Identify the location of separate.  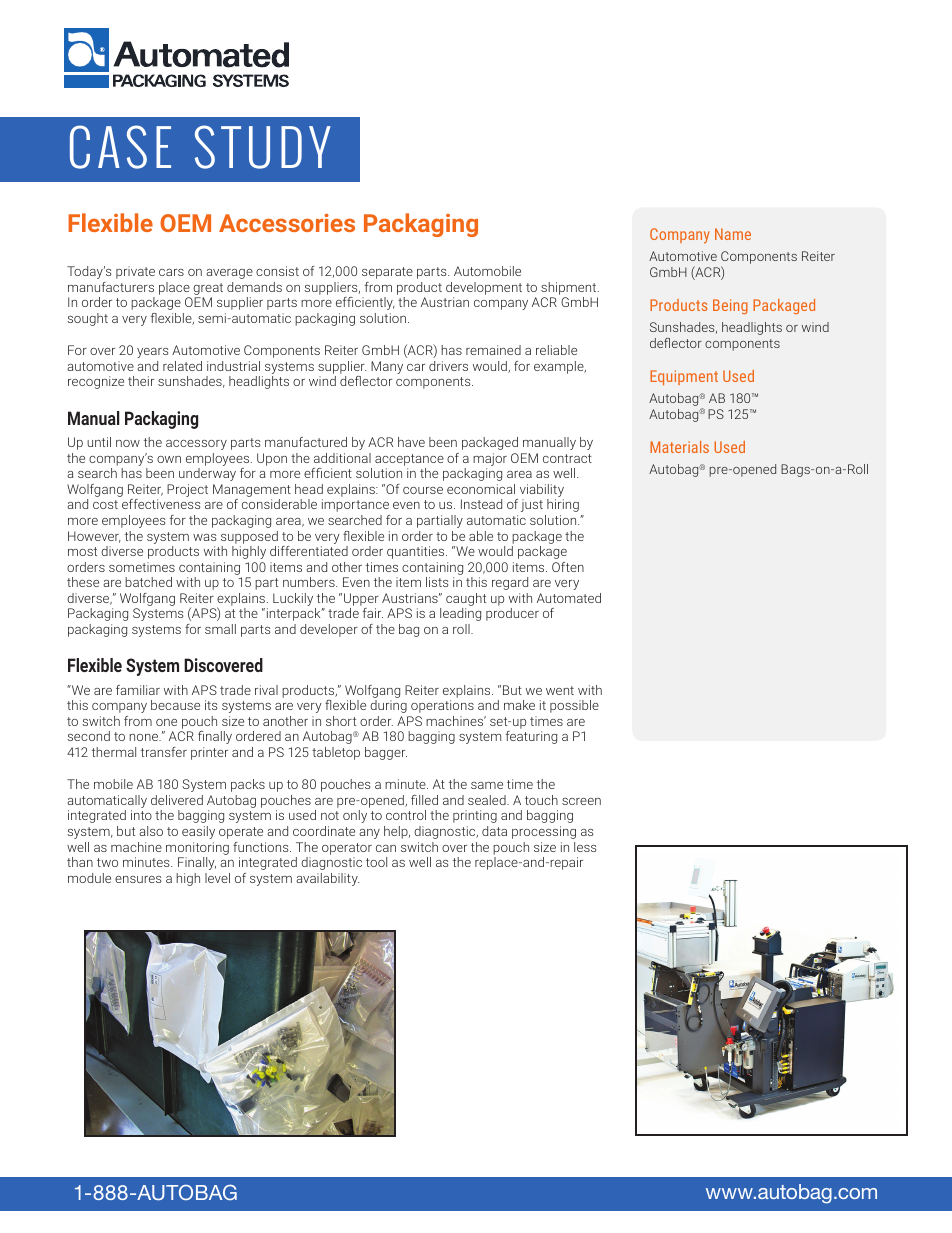
(387, 273).
